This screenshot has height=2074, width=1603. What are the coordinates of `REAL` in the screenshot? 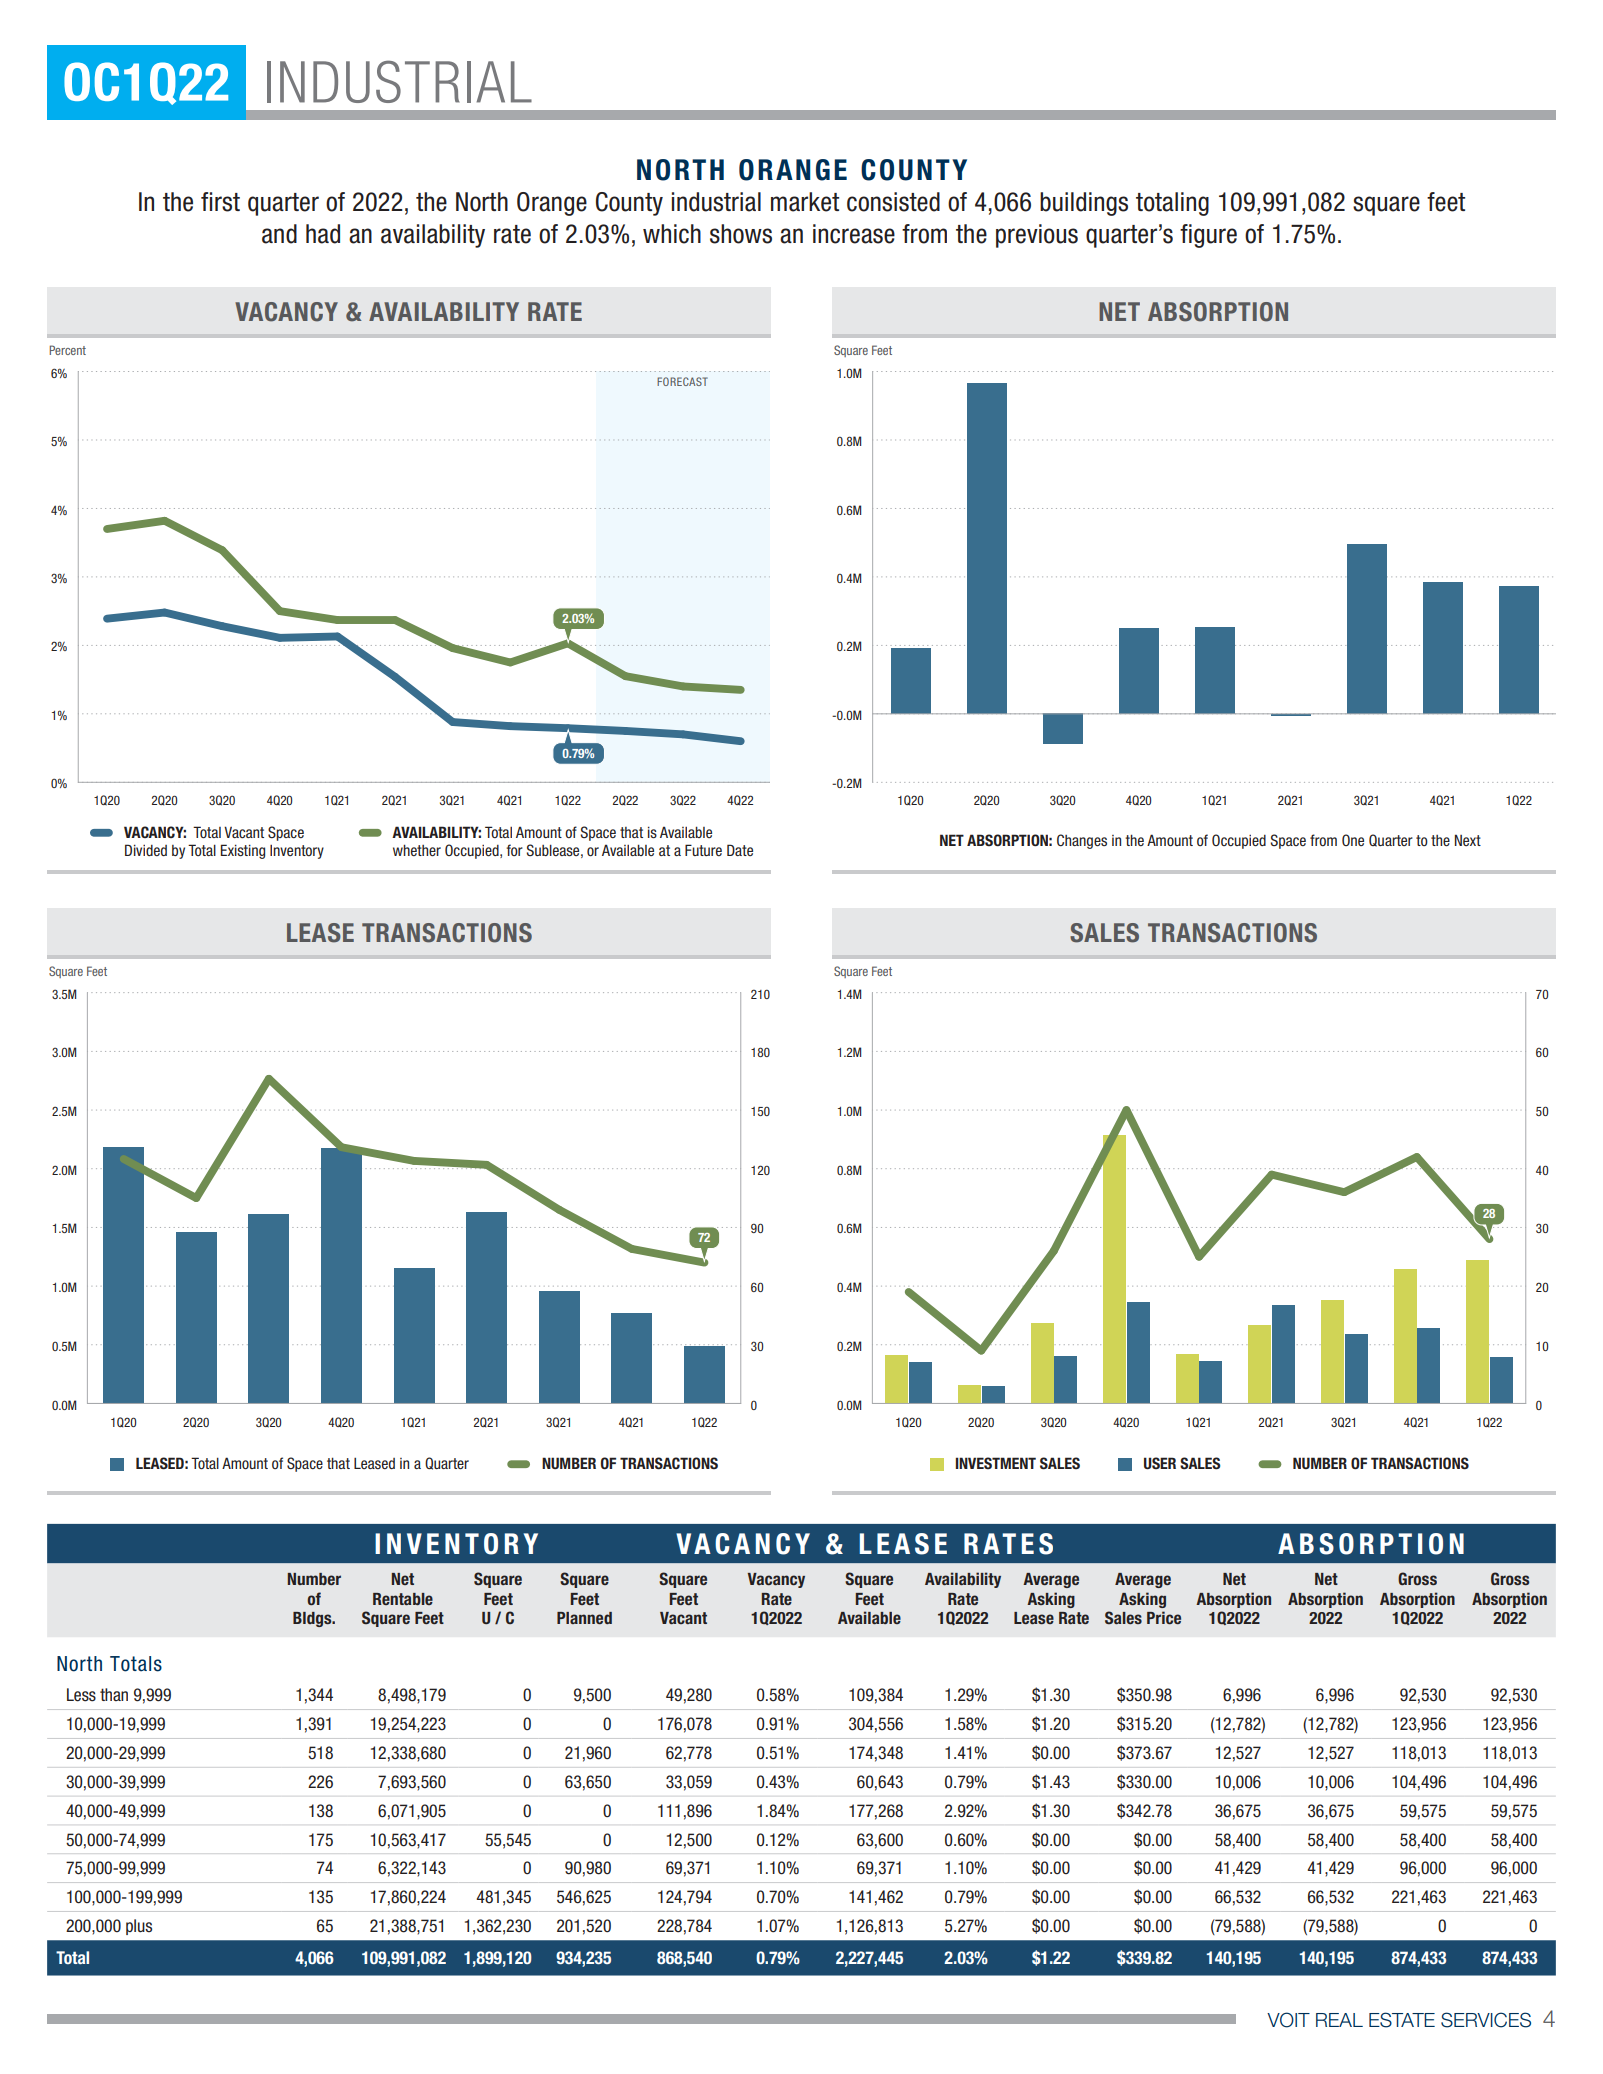 It's located at (1339, 2020).
